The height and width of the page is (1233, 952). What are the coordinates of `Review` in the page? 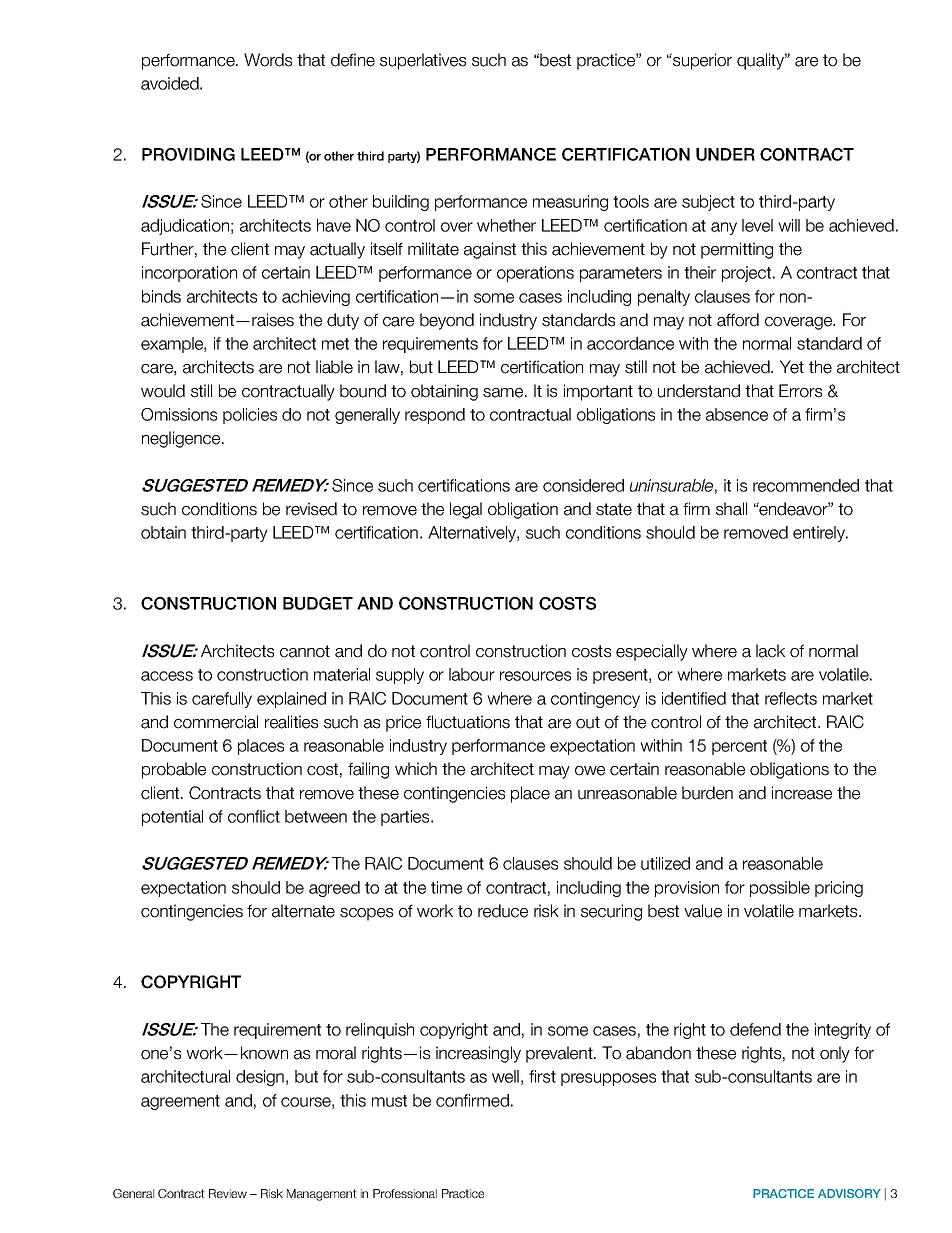 It's located at (228, 1193).
